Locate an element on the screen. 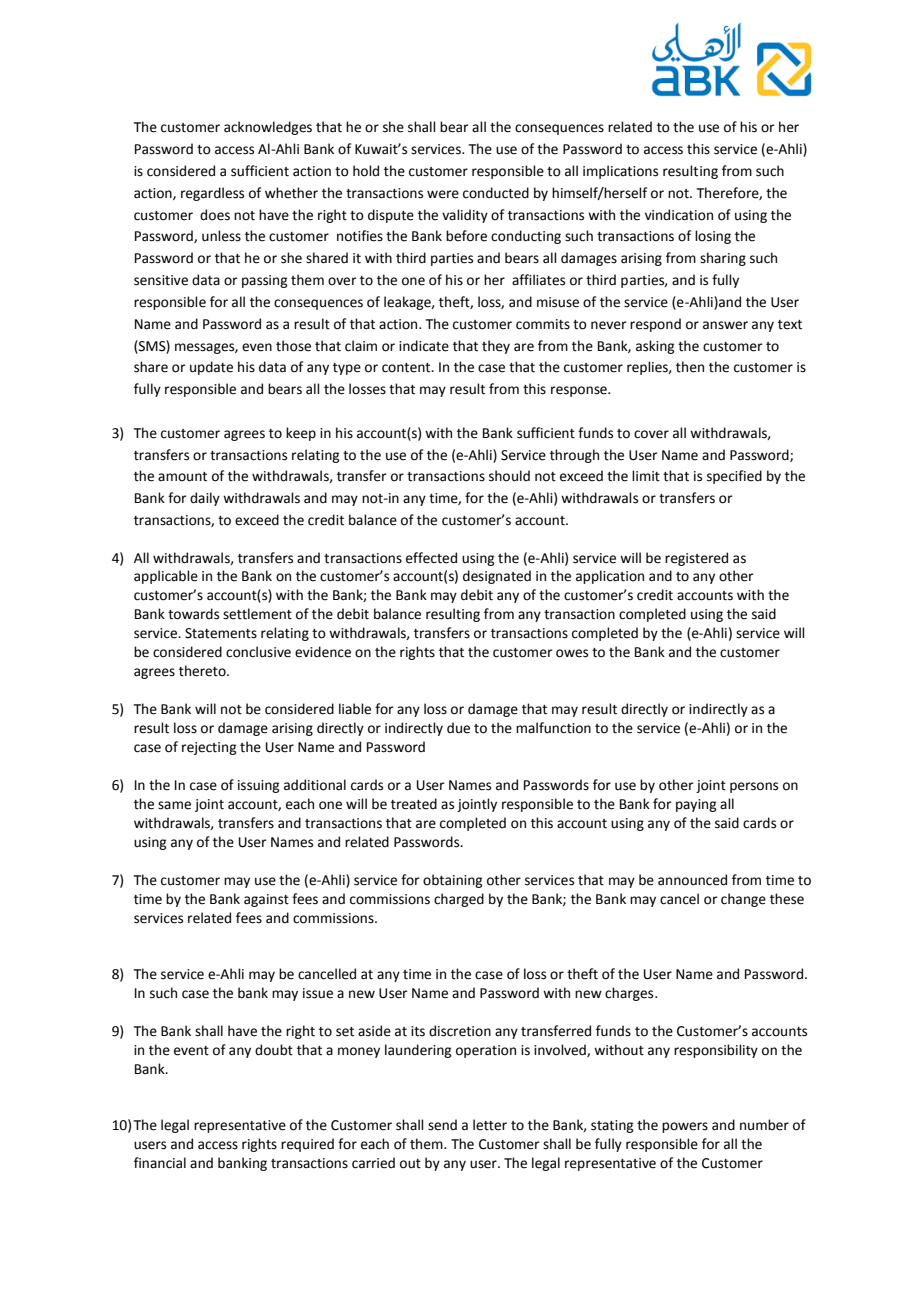 The width and height of the screenshot is (924, 1308). vindication is located at coordinates (679, 215).
